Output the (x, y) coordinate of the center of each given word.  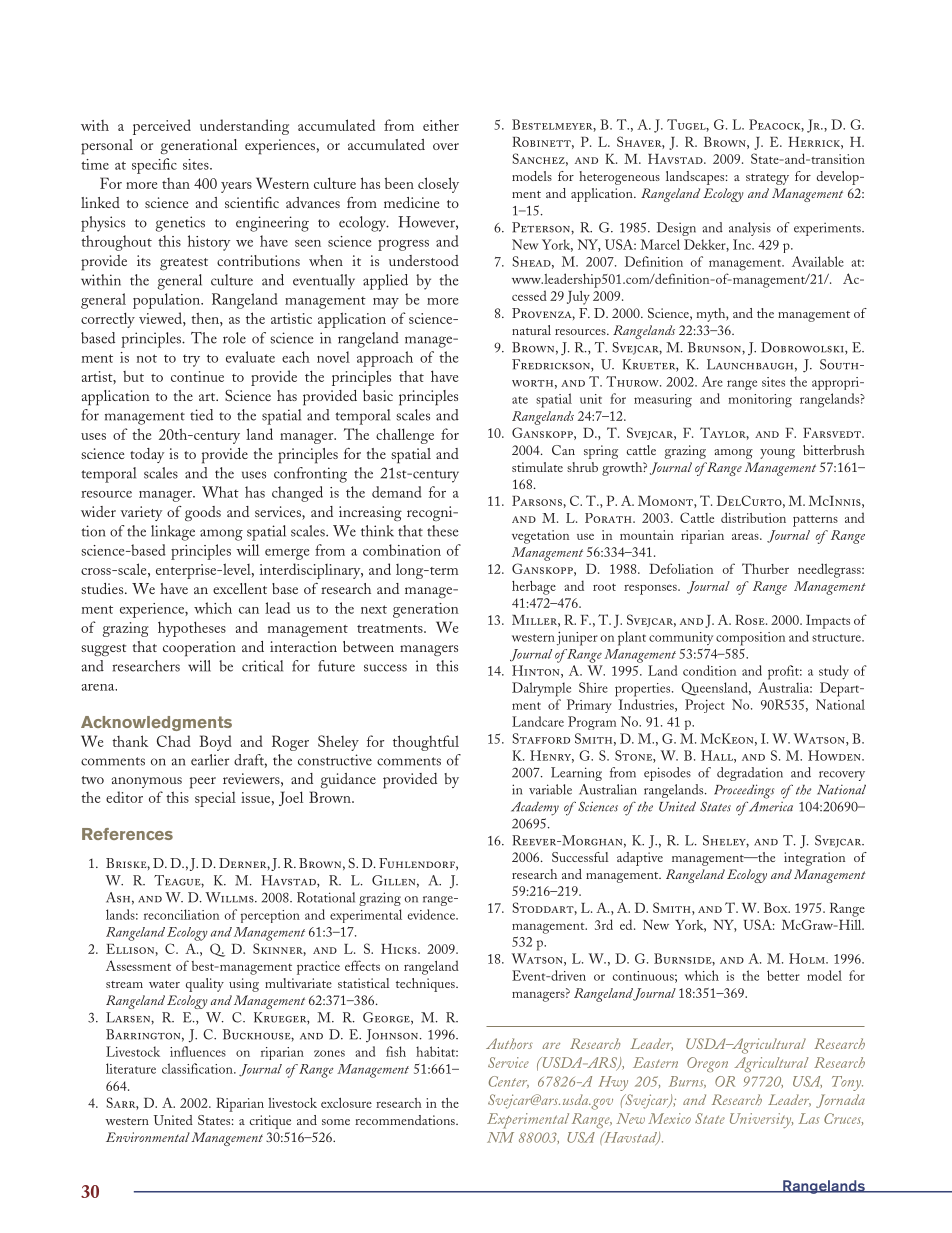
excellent (240, 588)
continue (197, 376)
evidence (432, 914)
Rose (751, 620)
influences (198, 1051)
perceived (162, 127)
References (127, 834)
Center (509, 1082)
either (441, 125)
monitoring (760, 401)
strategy (767, 179)
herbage (534, 588)
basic (378, 395)
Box (777, 908)
